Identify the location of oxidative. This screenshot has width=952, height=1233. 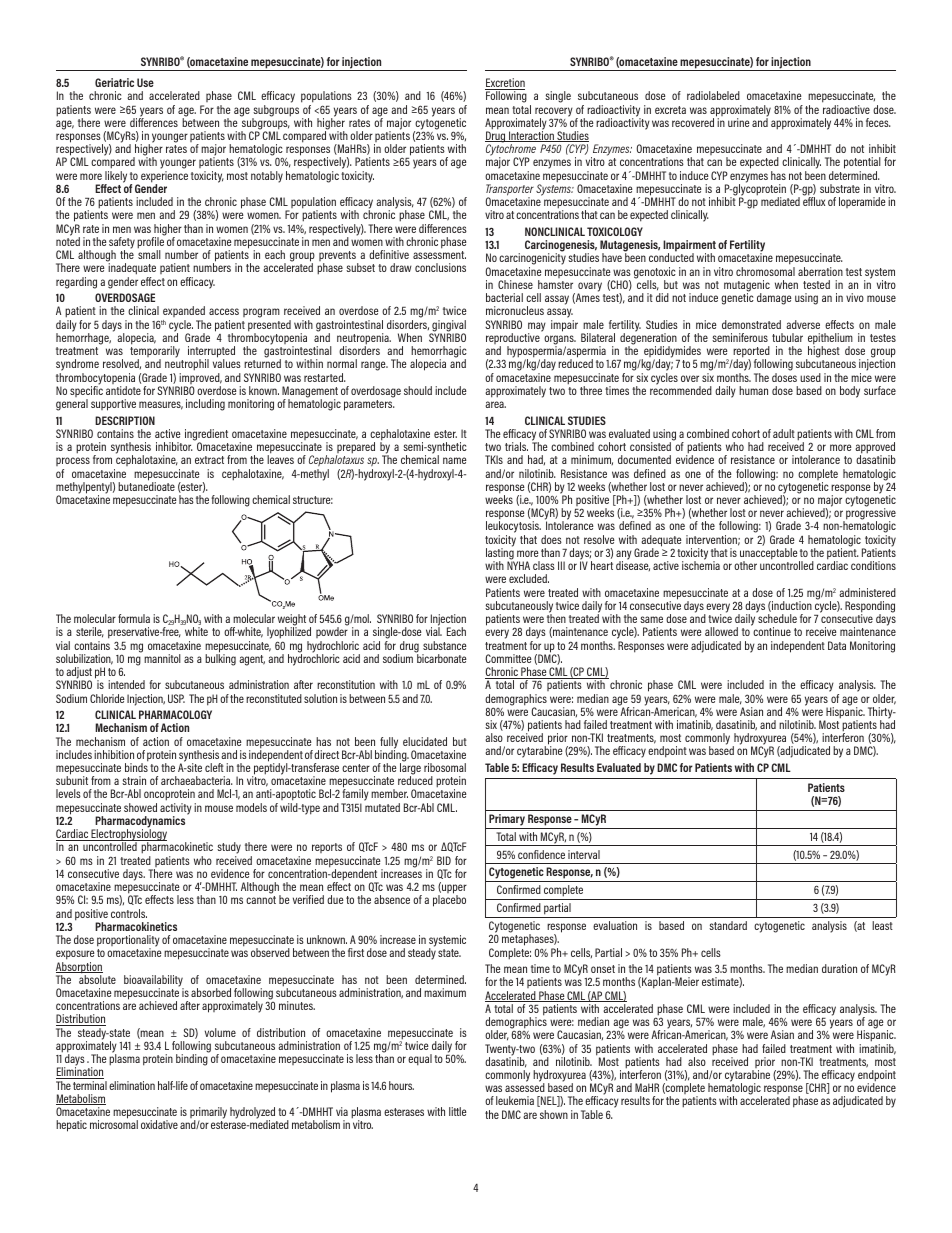
(159, 1124).
